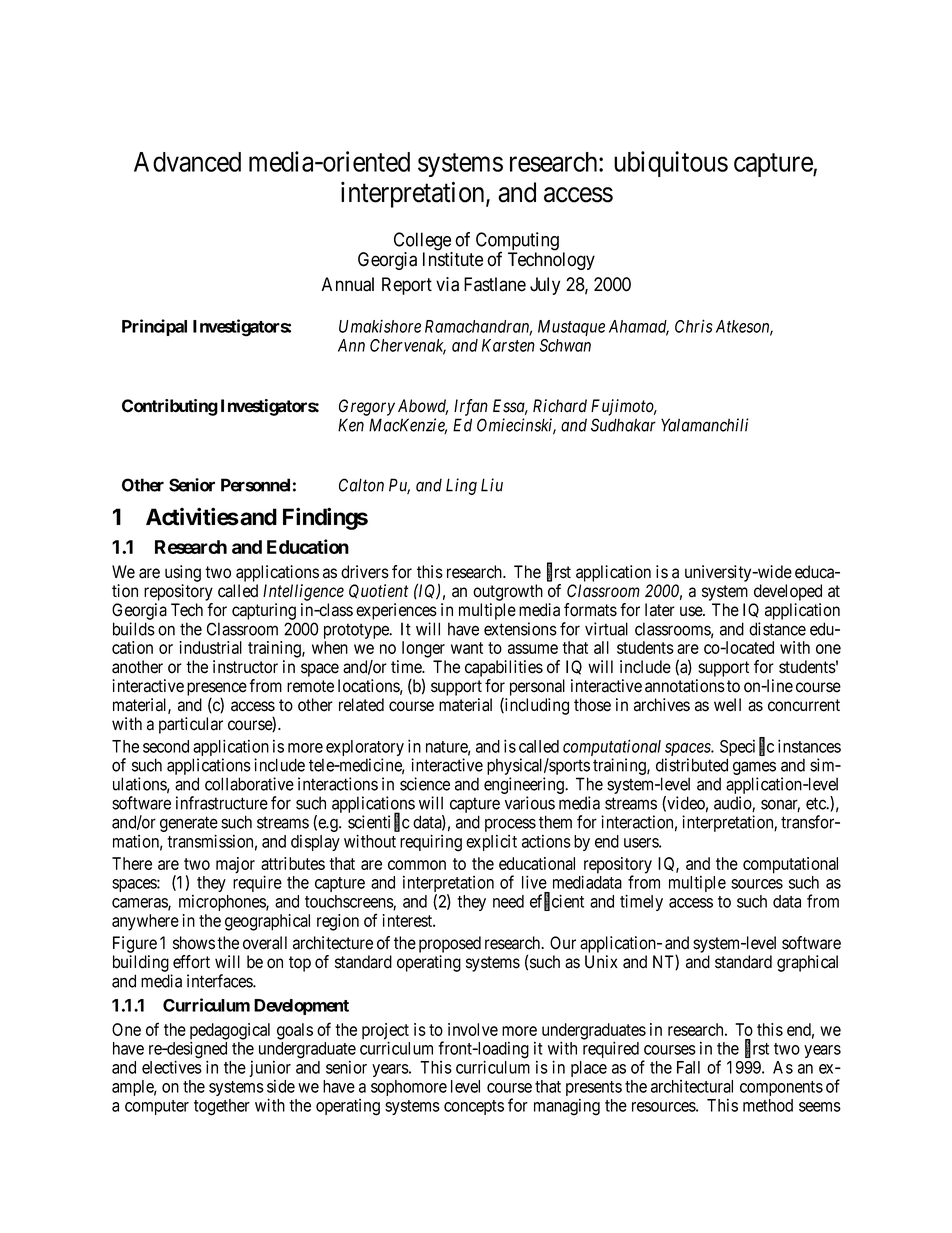  What do you see at coordinates (560, 406) in the screenshot?
I see `Richard` at bounding box center [560, 406].
